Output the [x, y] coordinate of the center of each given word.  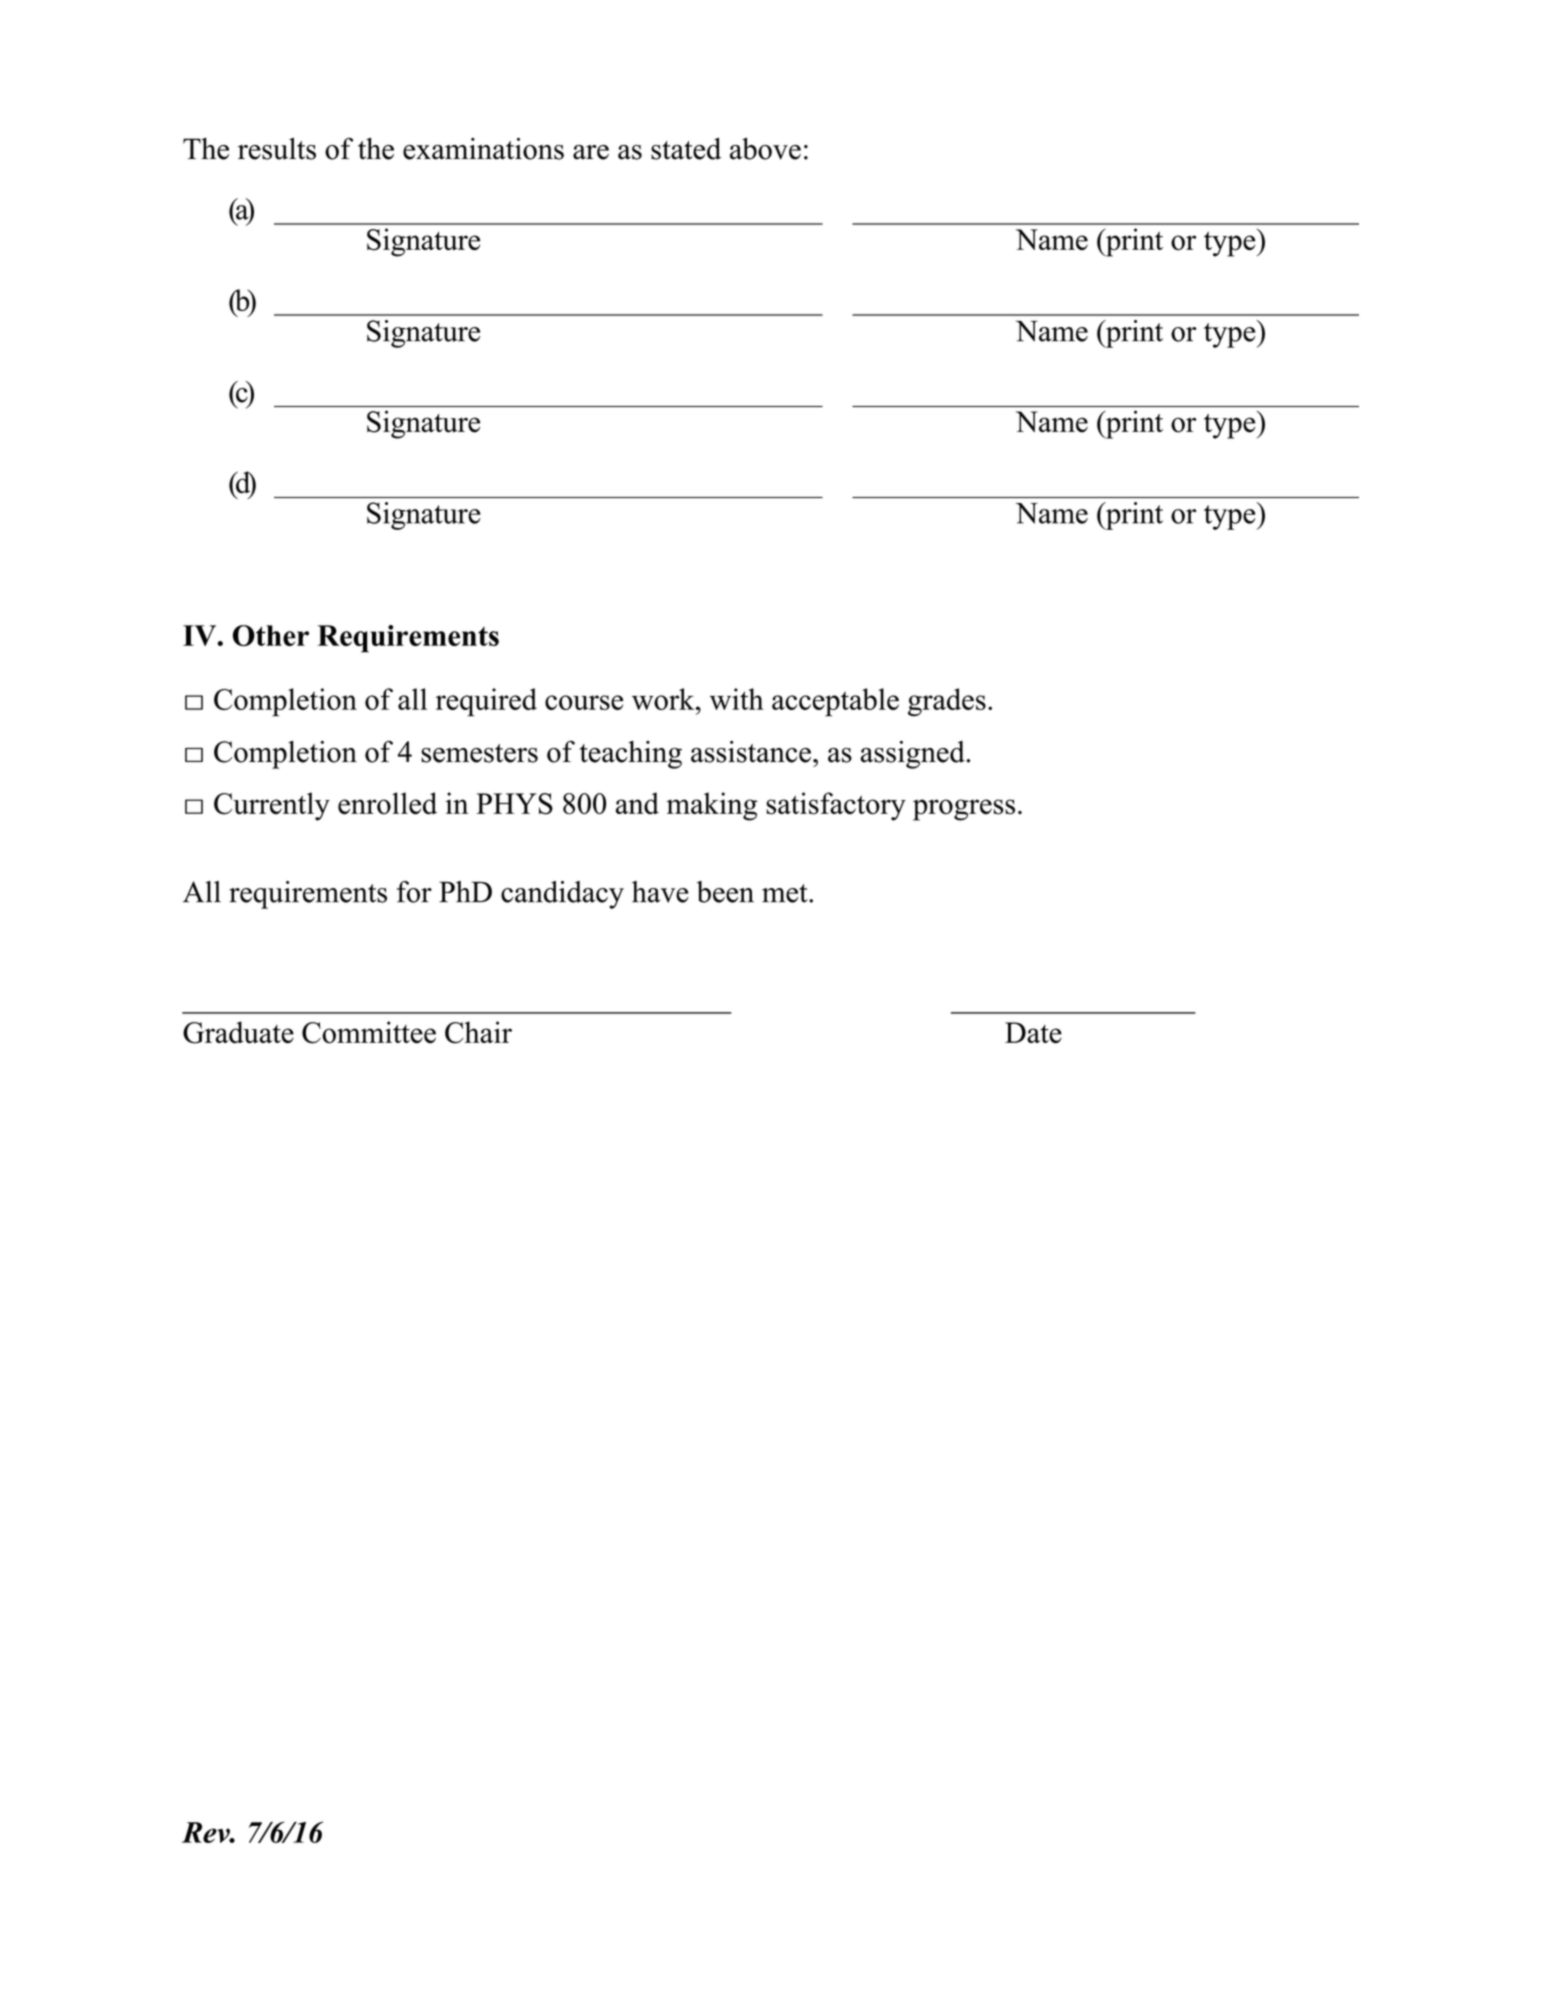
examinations [483, 149]
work [664, 699]
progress [964, 810]
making [712, 806]
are [591, 152]
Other [271, 635]
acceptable [835, 702]
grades [947, 702]
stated [686, 149]
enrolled [387, 803]
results [277, 149]
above [765, 149]
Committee [369, 1032]
